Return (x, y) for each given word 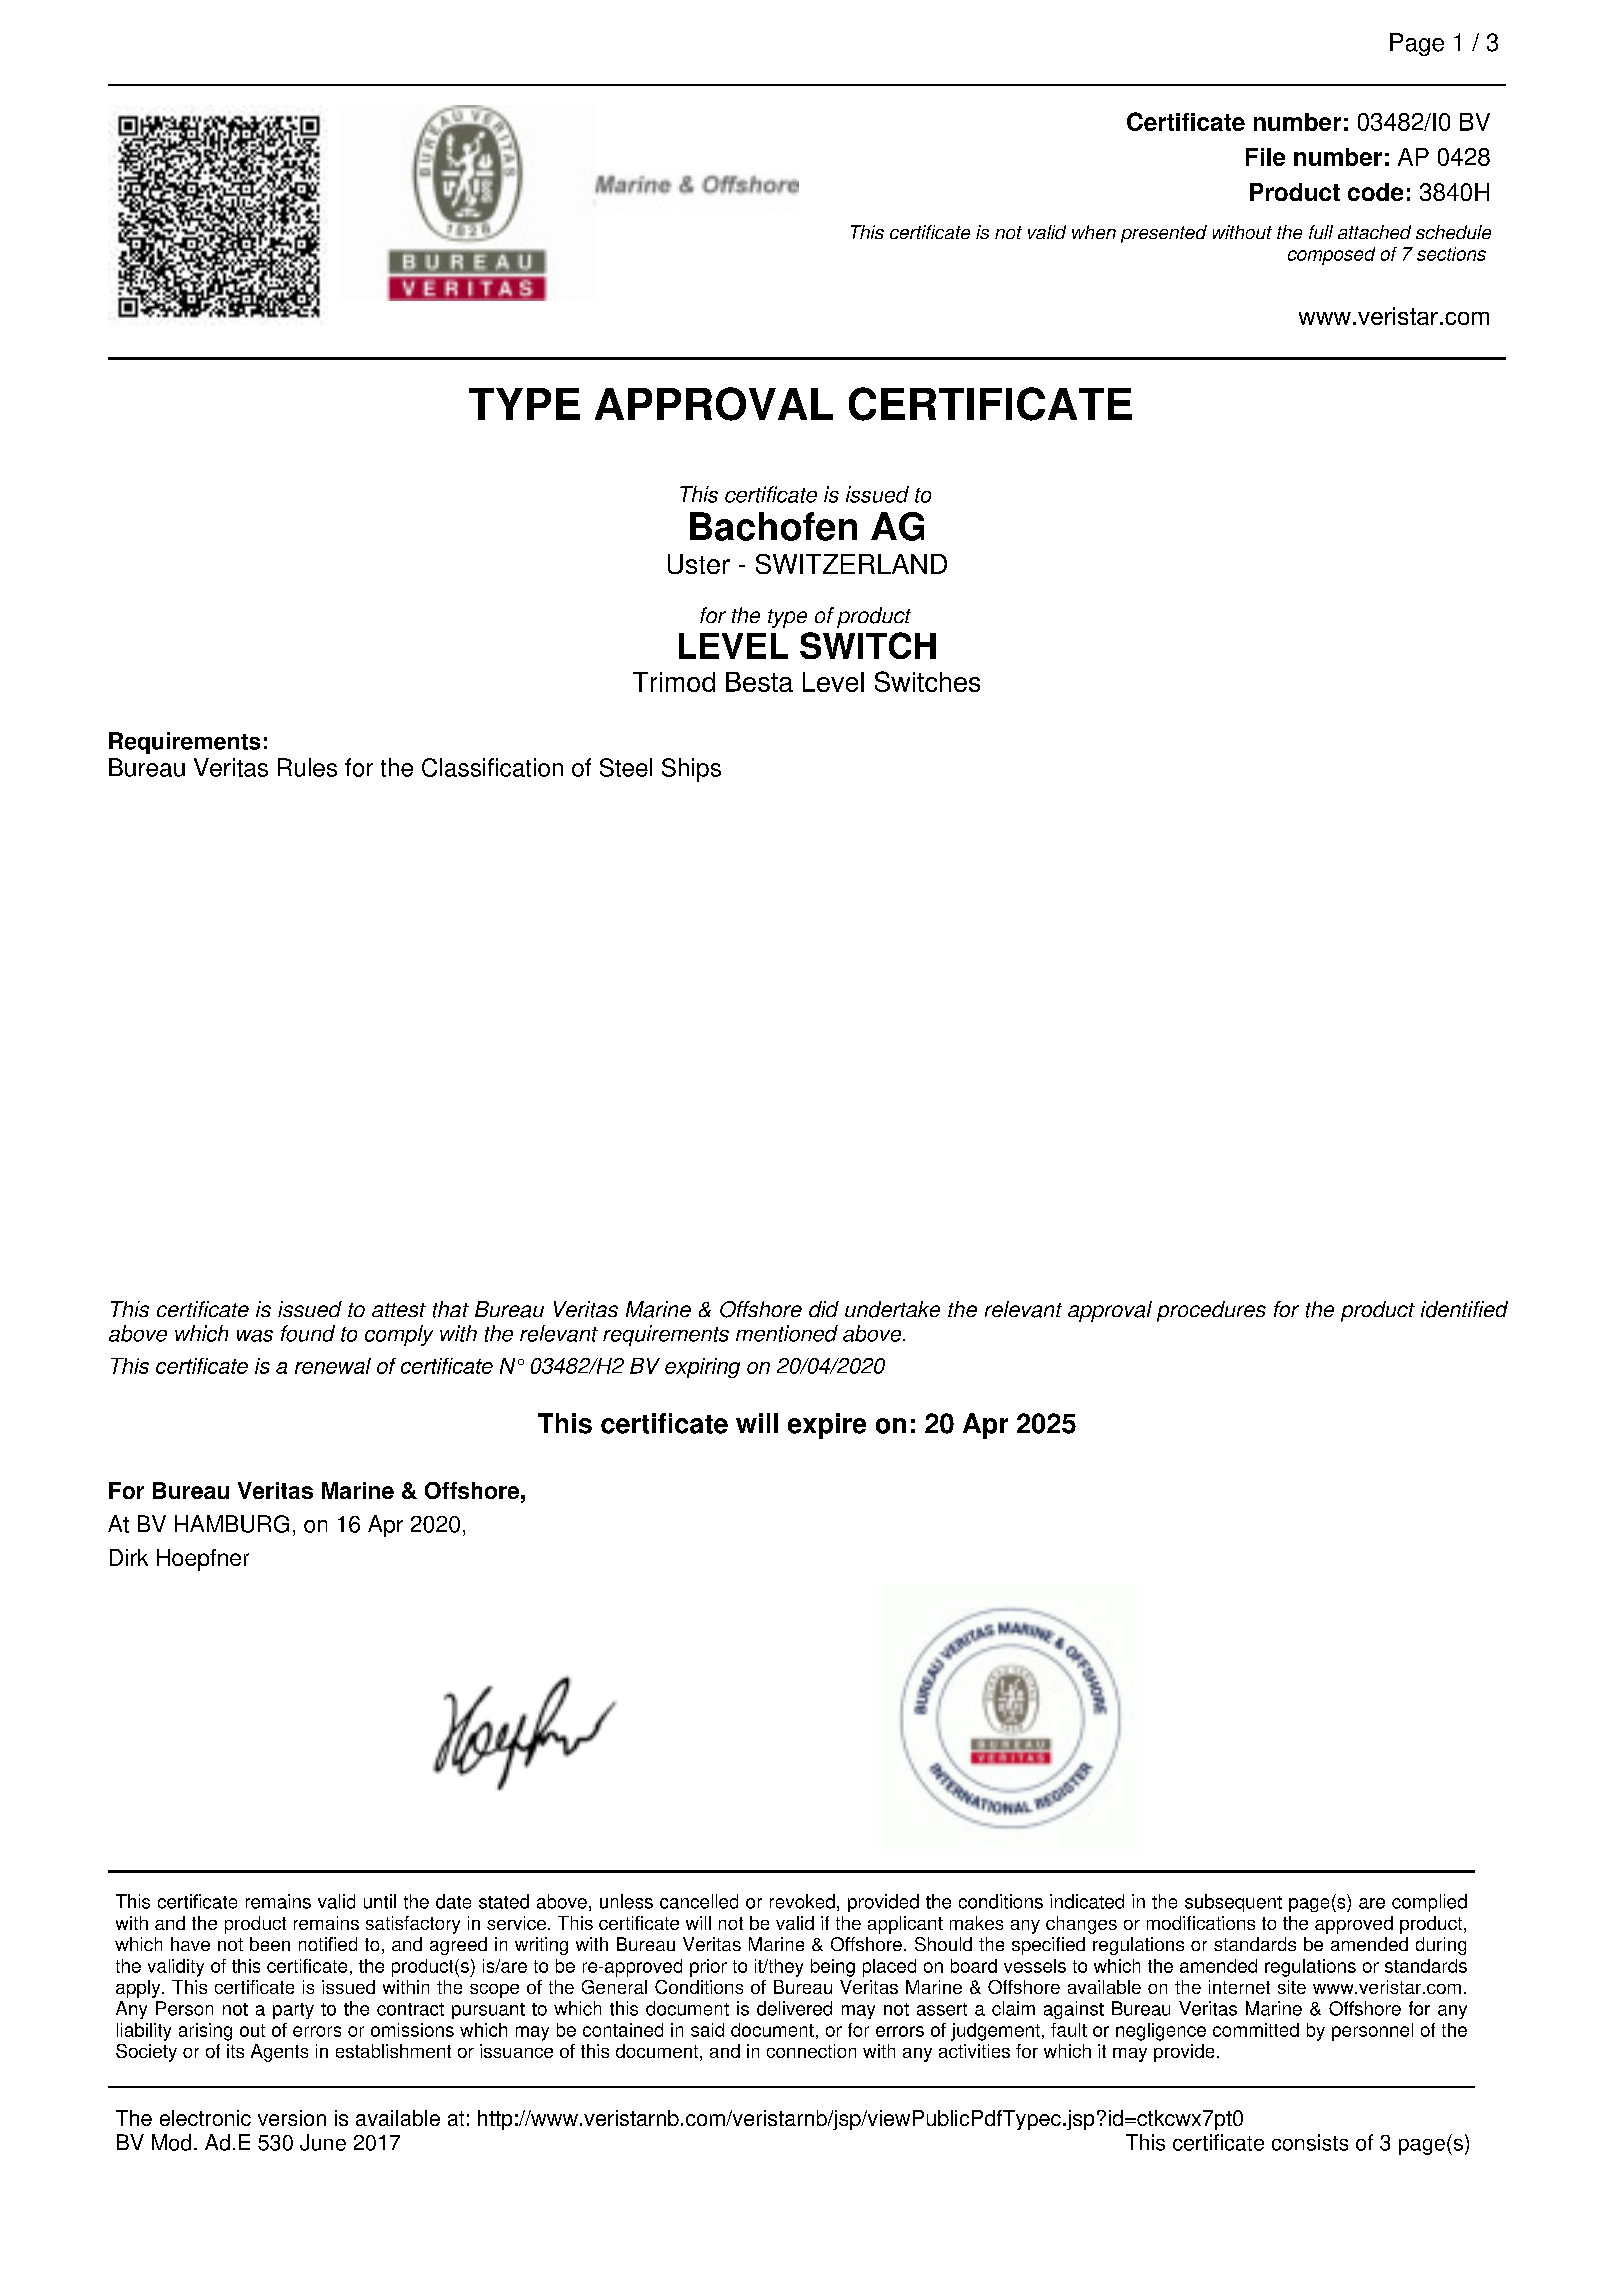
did (824, 1309)
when (1094, 232)
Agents (279, 2053)
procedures (1211, 1311)
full (1321, 232)
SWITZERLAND (851, 564)
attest (399, 1310)
